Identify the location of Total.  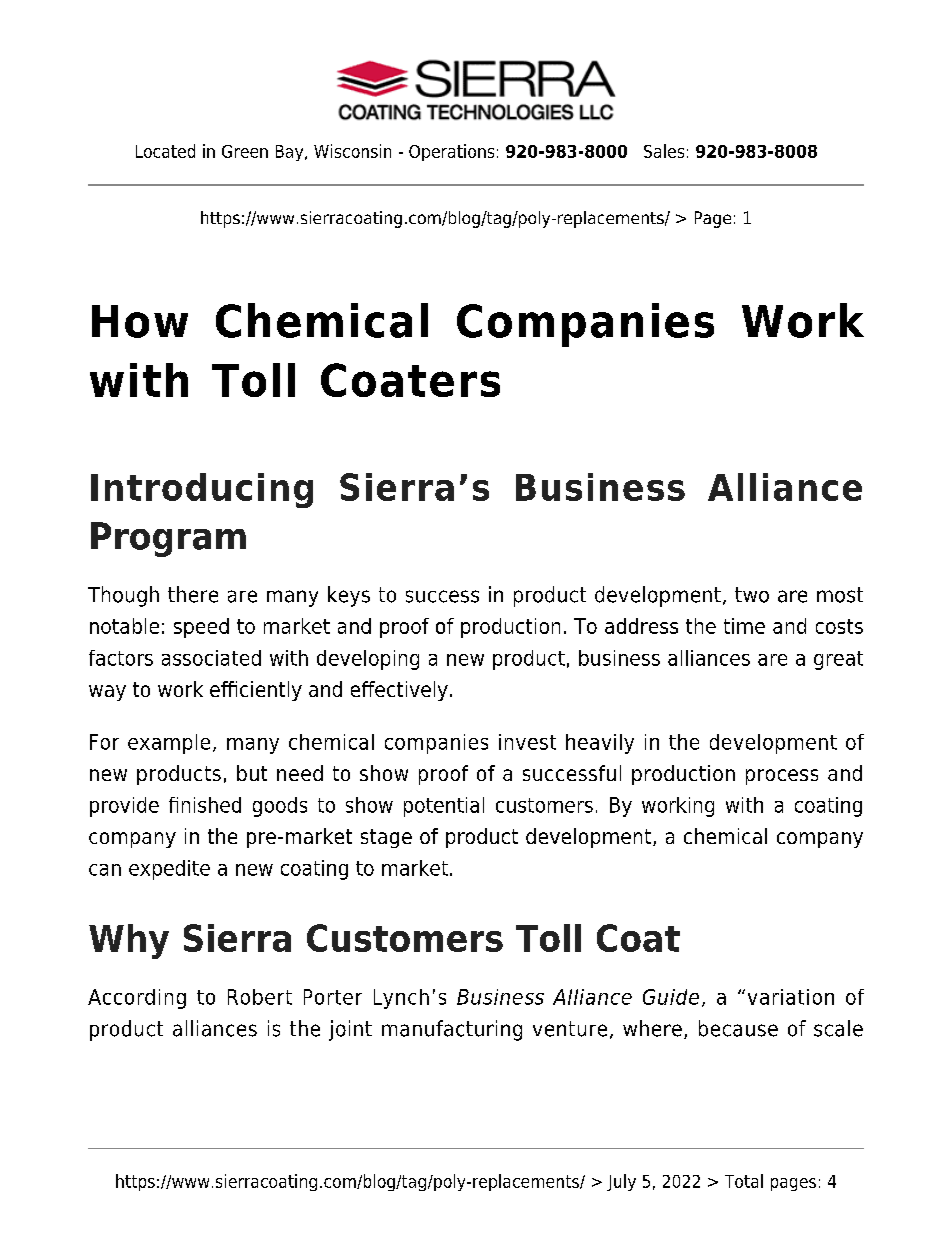
(744, 1181).
